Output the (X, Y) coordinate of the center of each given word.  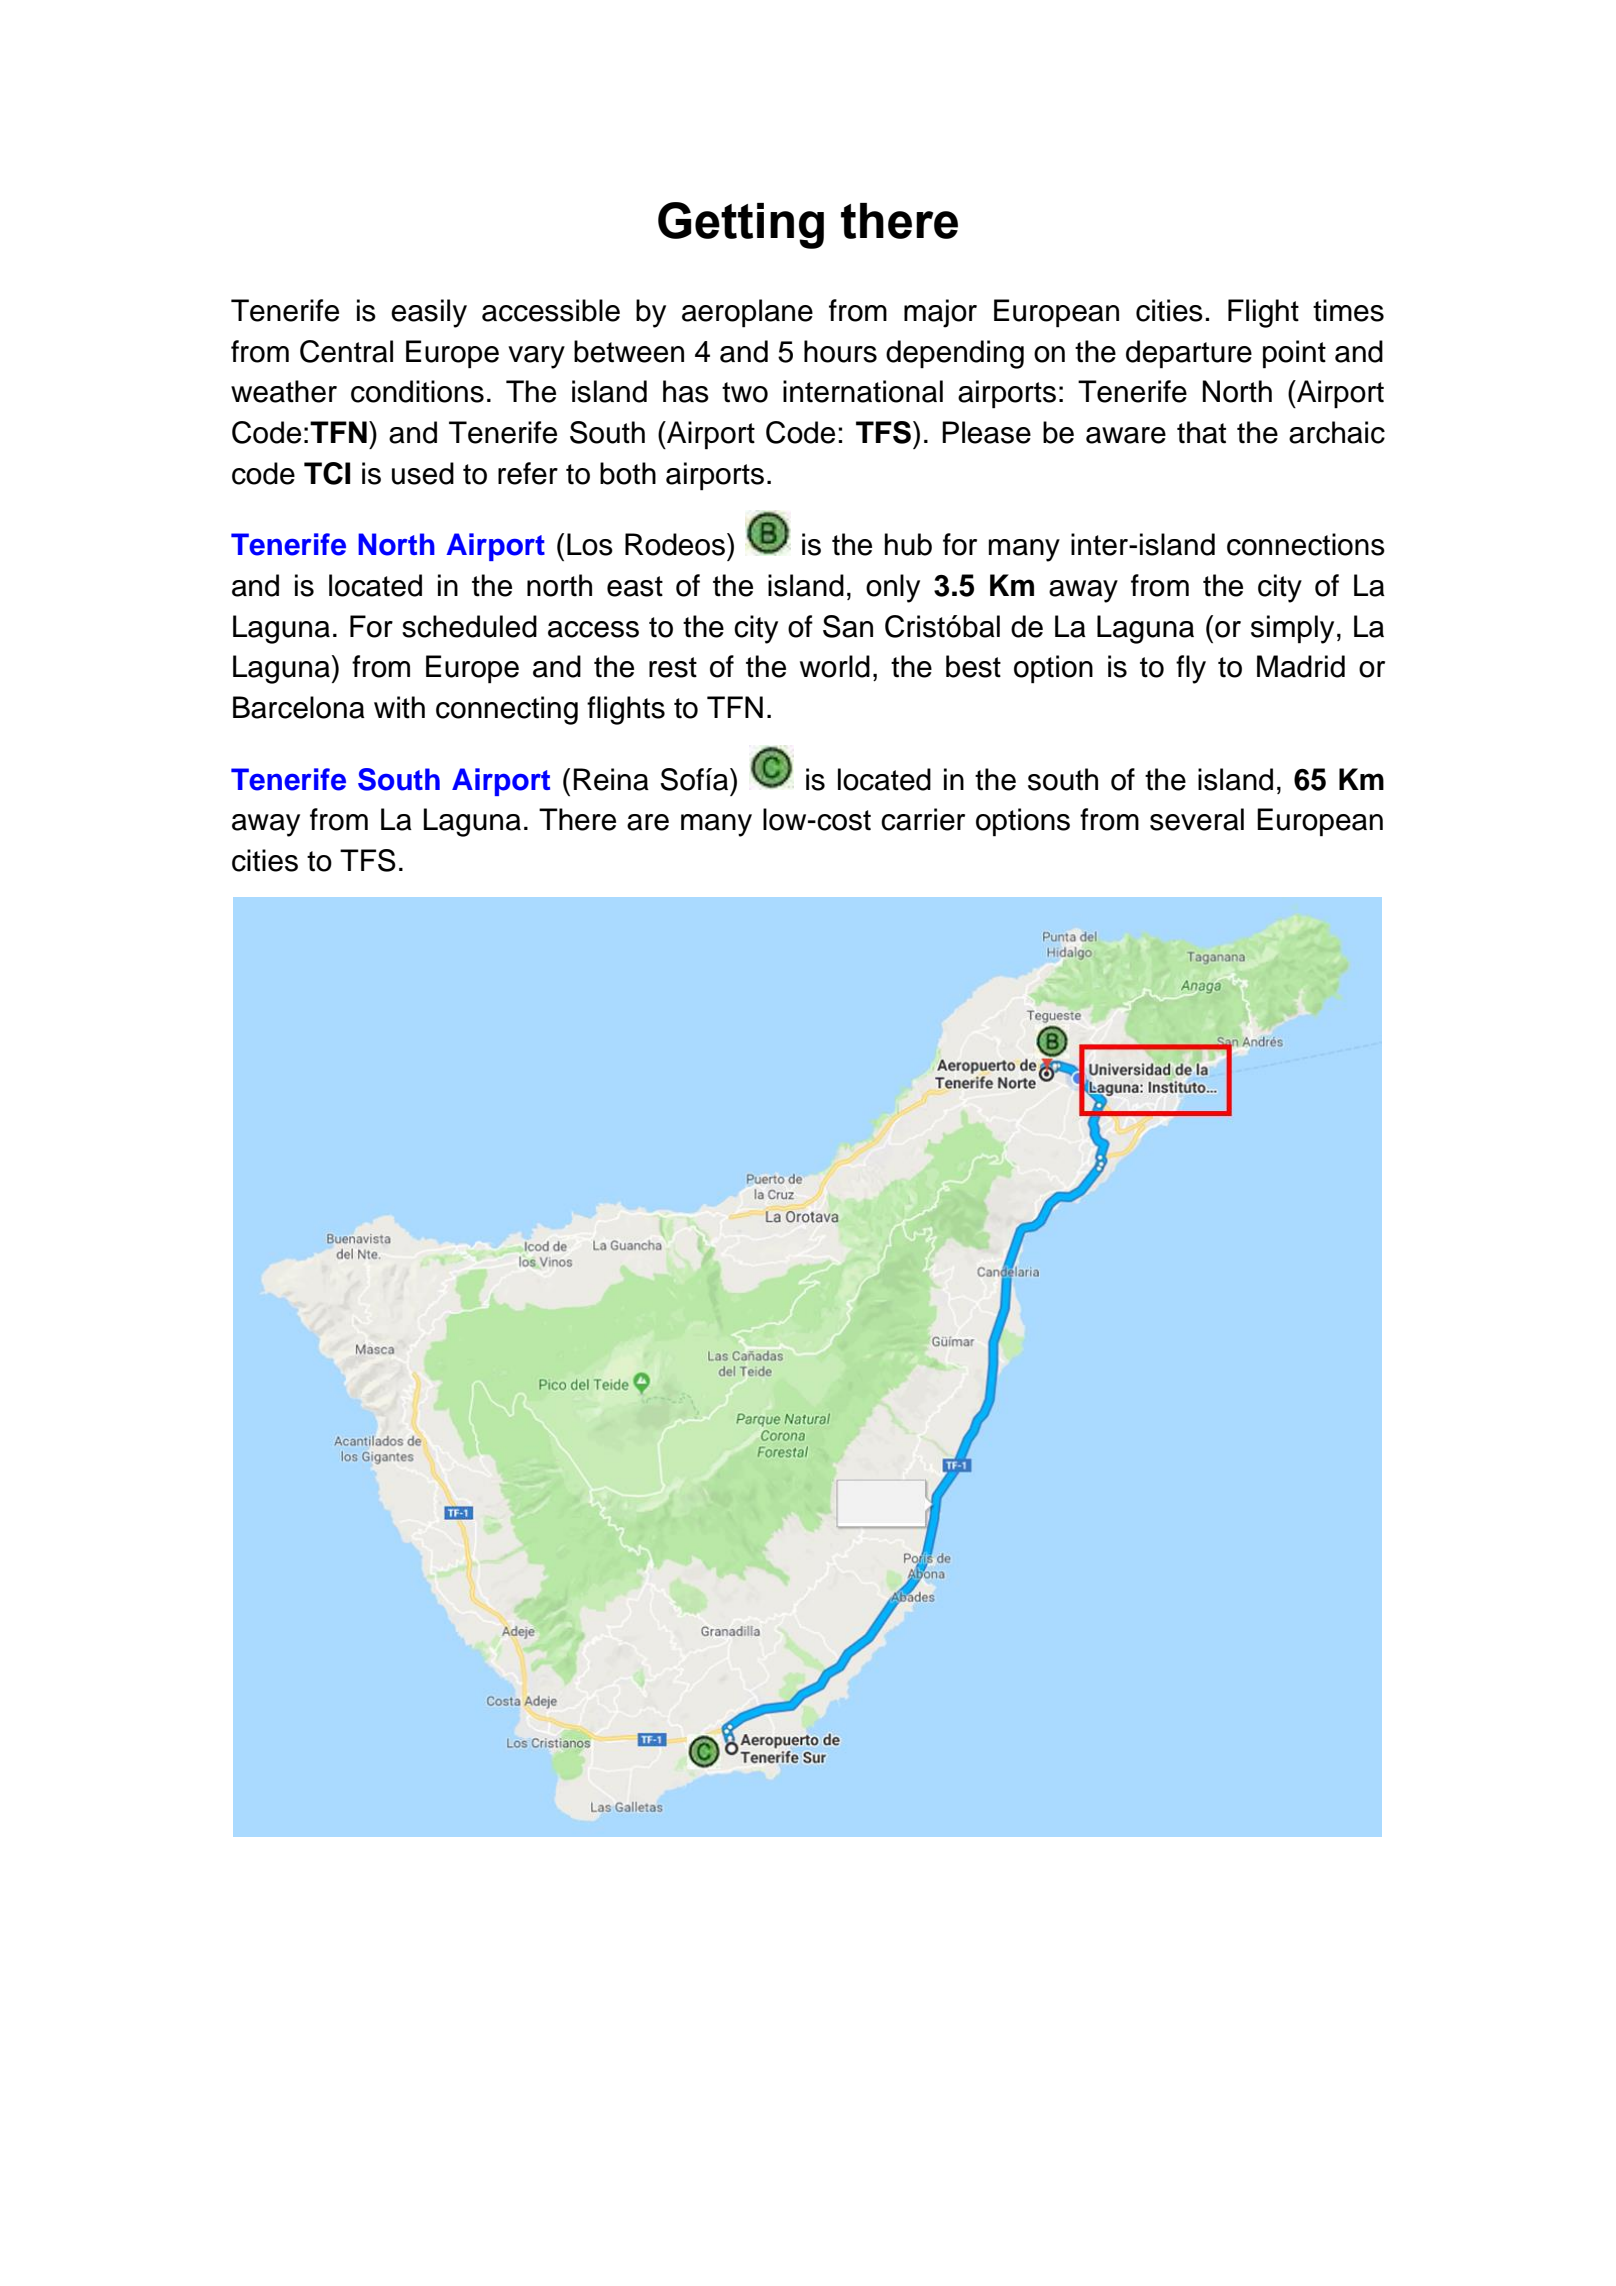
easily (429, 313)
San (848, 626)
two (745, 392)
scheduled (469, 626)
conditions (417, 391)
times (1348, 310)
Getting (741, 225)
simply (1292, 629)
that (1201, 432)
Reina (611, 779)
